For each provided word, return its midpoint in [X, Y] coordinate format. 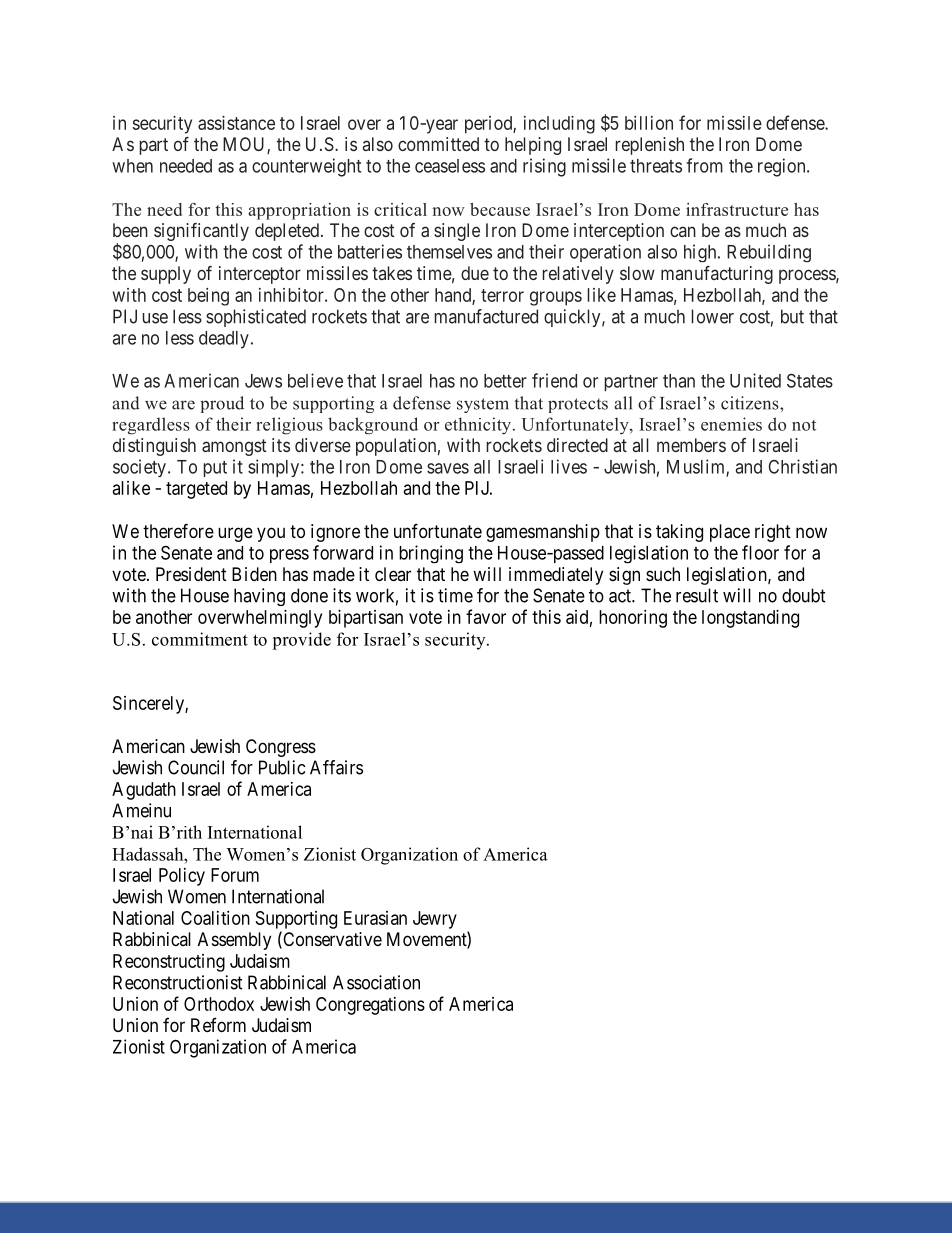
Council [196, 767]
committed [438, 144]
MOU [245, 145]
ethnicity [478, 426]
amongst [234, 447]
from [704, 165]
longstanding [750, 619]
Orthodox [219, 1004]
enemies [731, 424]
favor [486, 616]
